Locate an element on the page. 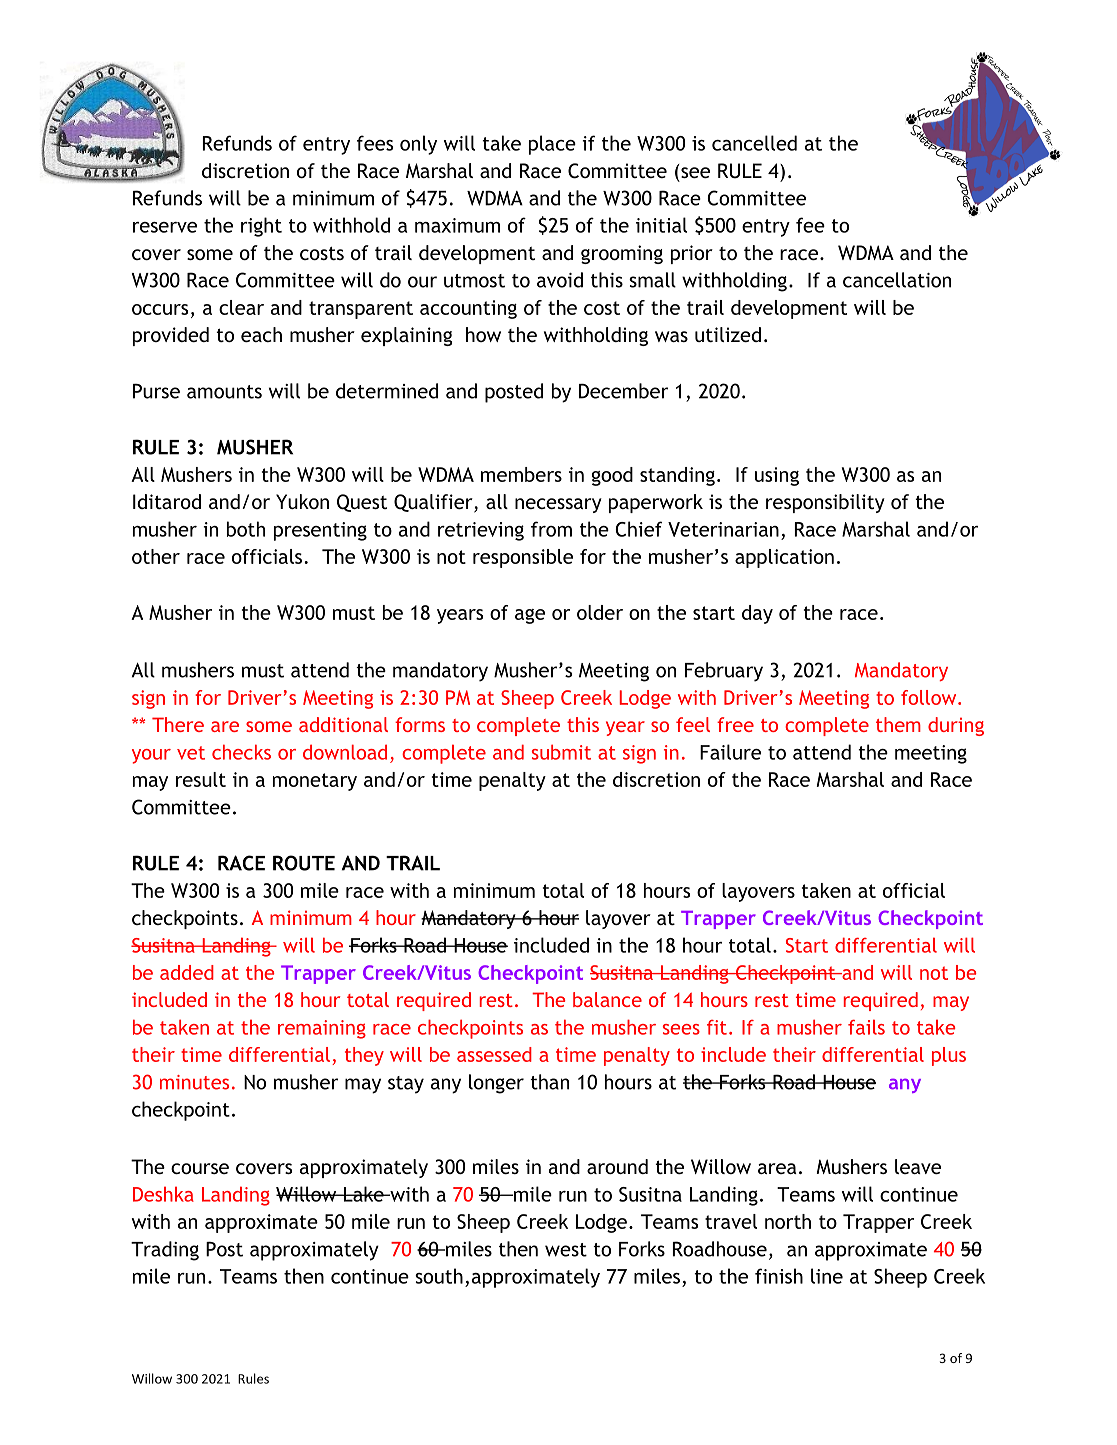 This page has height=1445, width=1117. west is located at coordinates (566, 1250).
